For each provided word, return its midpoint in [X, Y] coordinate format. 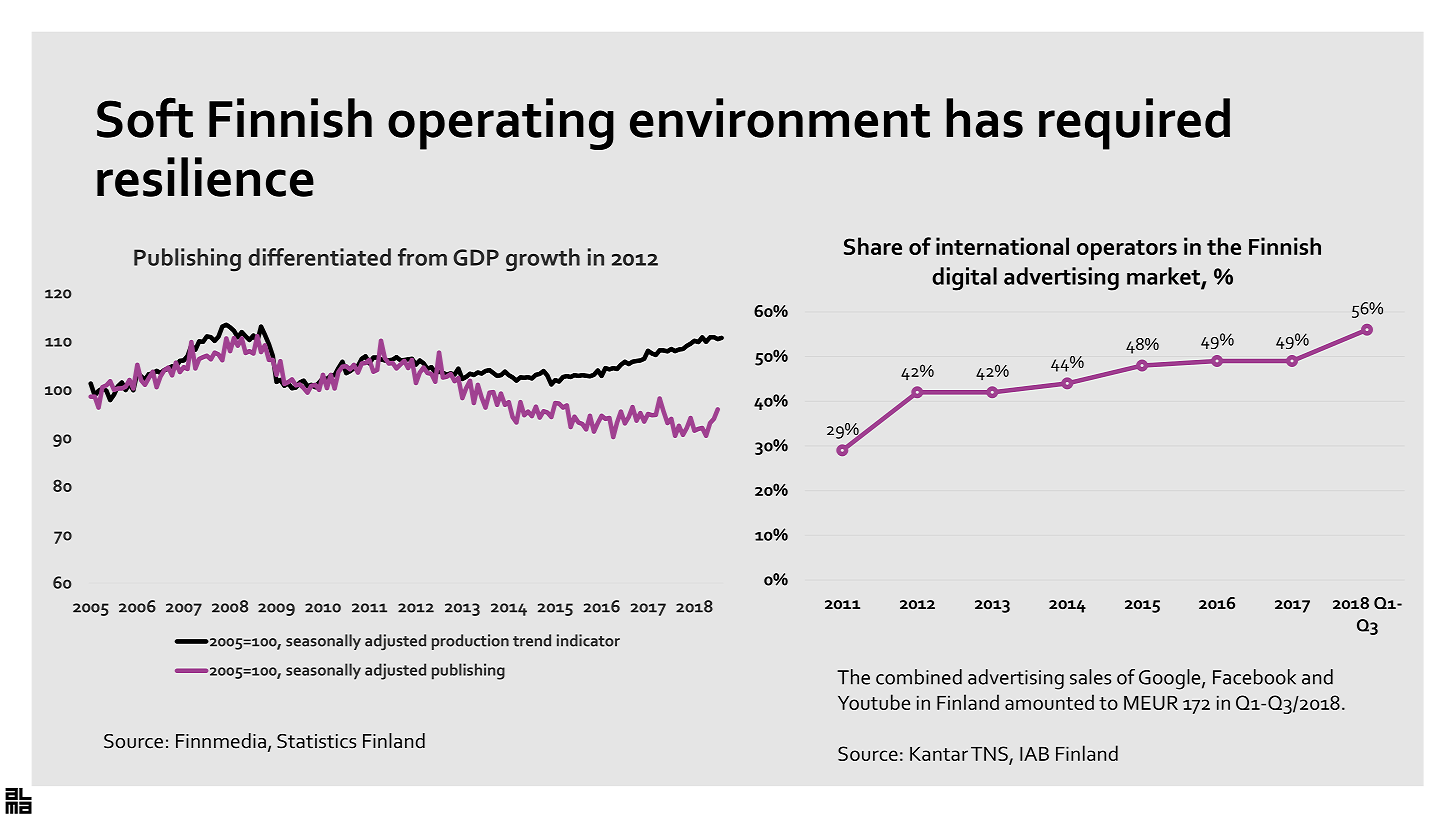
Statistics [316, 741]
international [1002, 246]
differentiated [319, 257]
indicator [588, 640]
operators [1127, 250]
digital [964, 279]
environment [780, 118]
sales [1090, 677]
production [470, 642]
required [1134, 124]
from [422, 257]
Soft [145, 117]
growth [543, 260]
